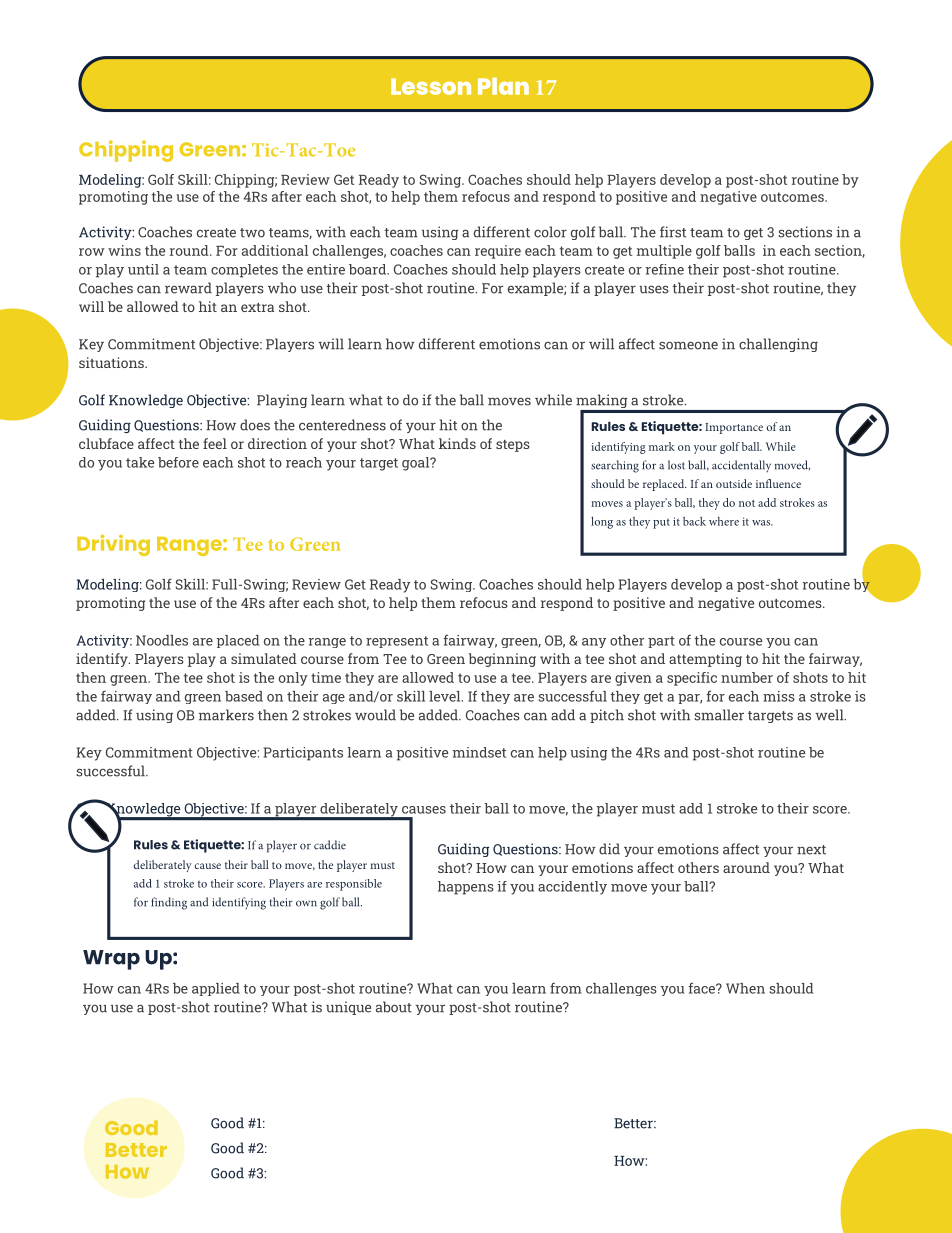 The height and width of the screenshot is (1233, 952). Describe the element at coordinates (431, 86) in the screenshot. I see `Lesson` at that location.
